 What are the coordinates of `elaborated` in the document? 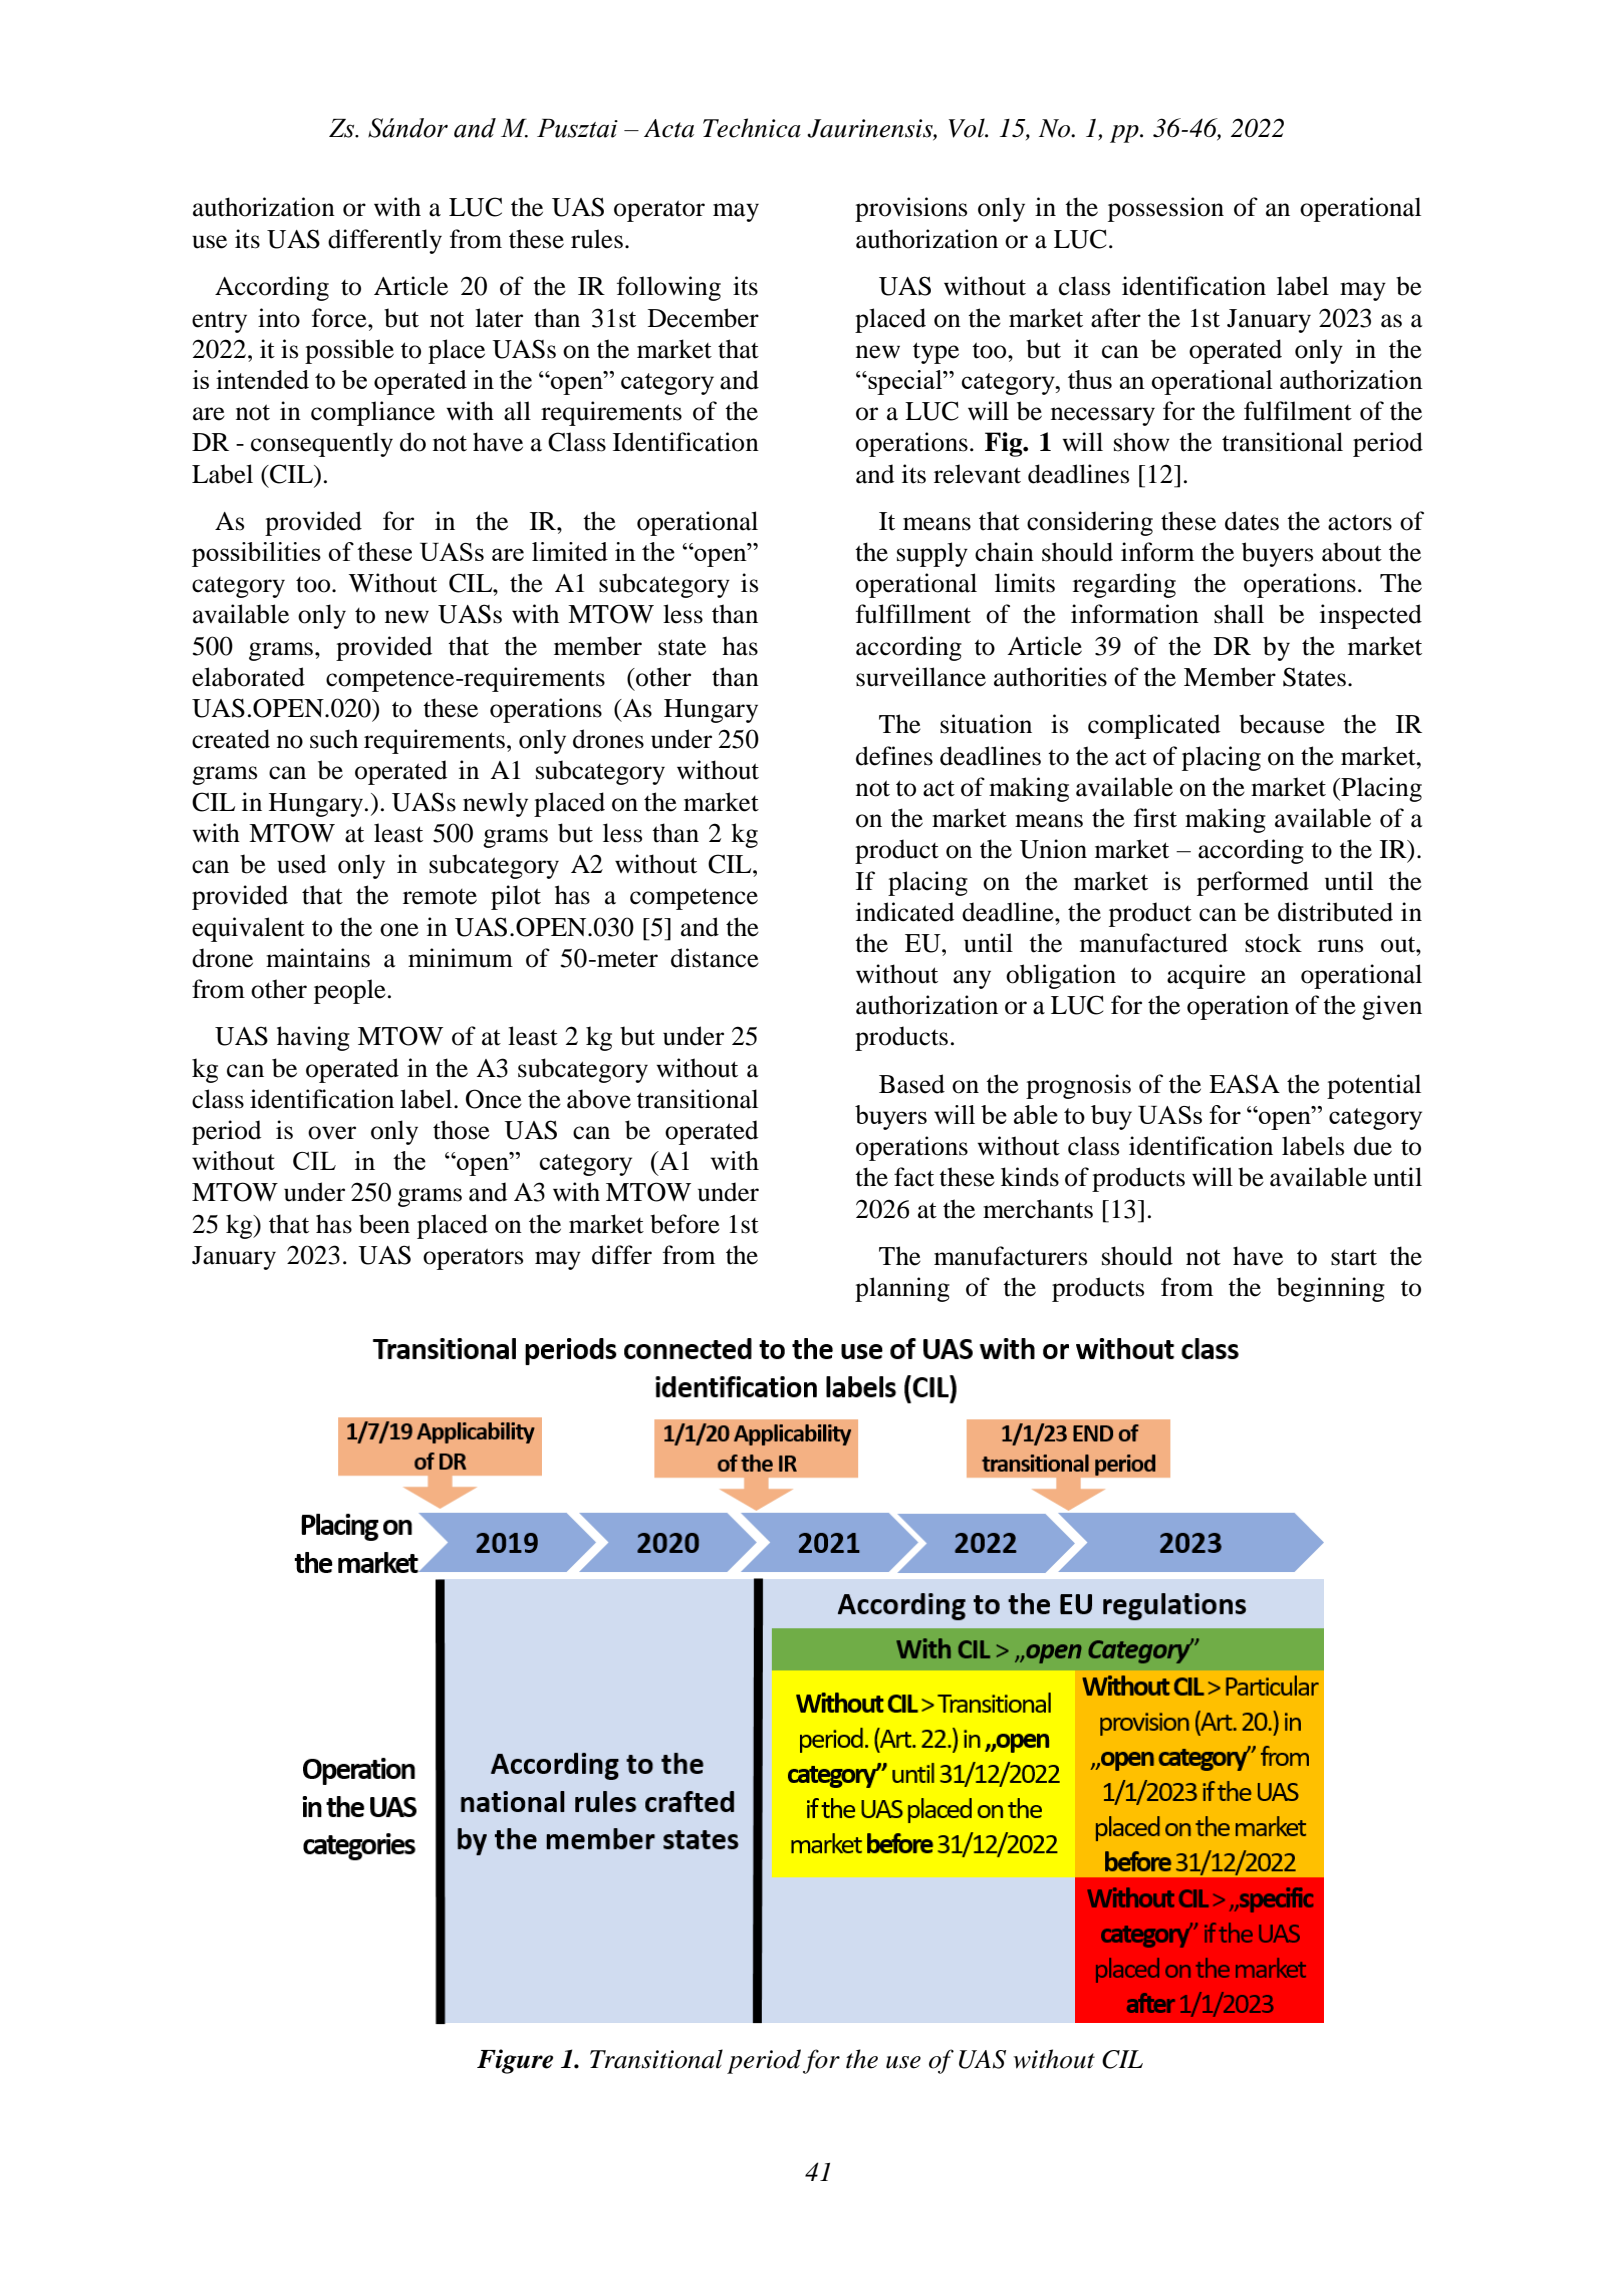 It's located at (248, 677).
